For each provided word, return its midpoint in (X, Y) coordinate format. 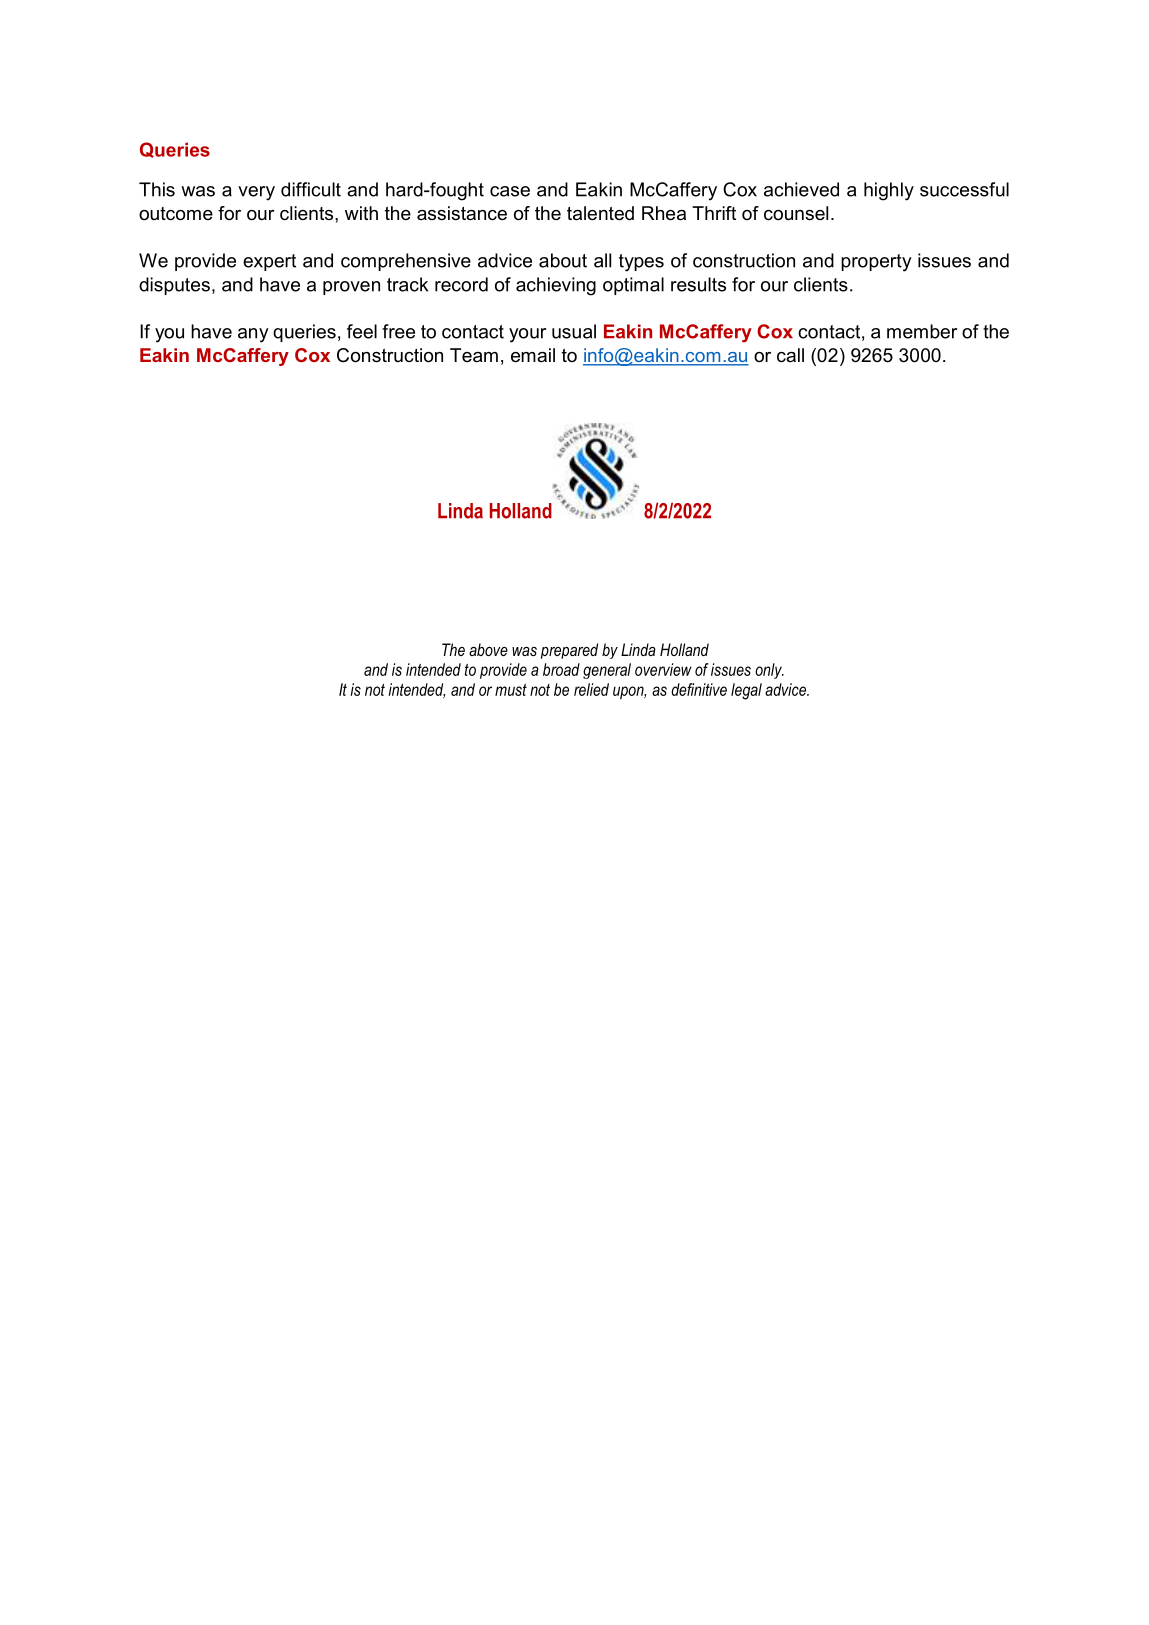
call (790, 355)
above (488, 649)
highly (889, 191)
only (769, 671)
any (253, 335)
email (533, 355)
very (256, 193)
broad (561, 669)
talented (600, 213)
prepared (569, 651)
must (511, 690)
